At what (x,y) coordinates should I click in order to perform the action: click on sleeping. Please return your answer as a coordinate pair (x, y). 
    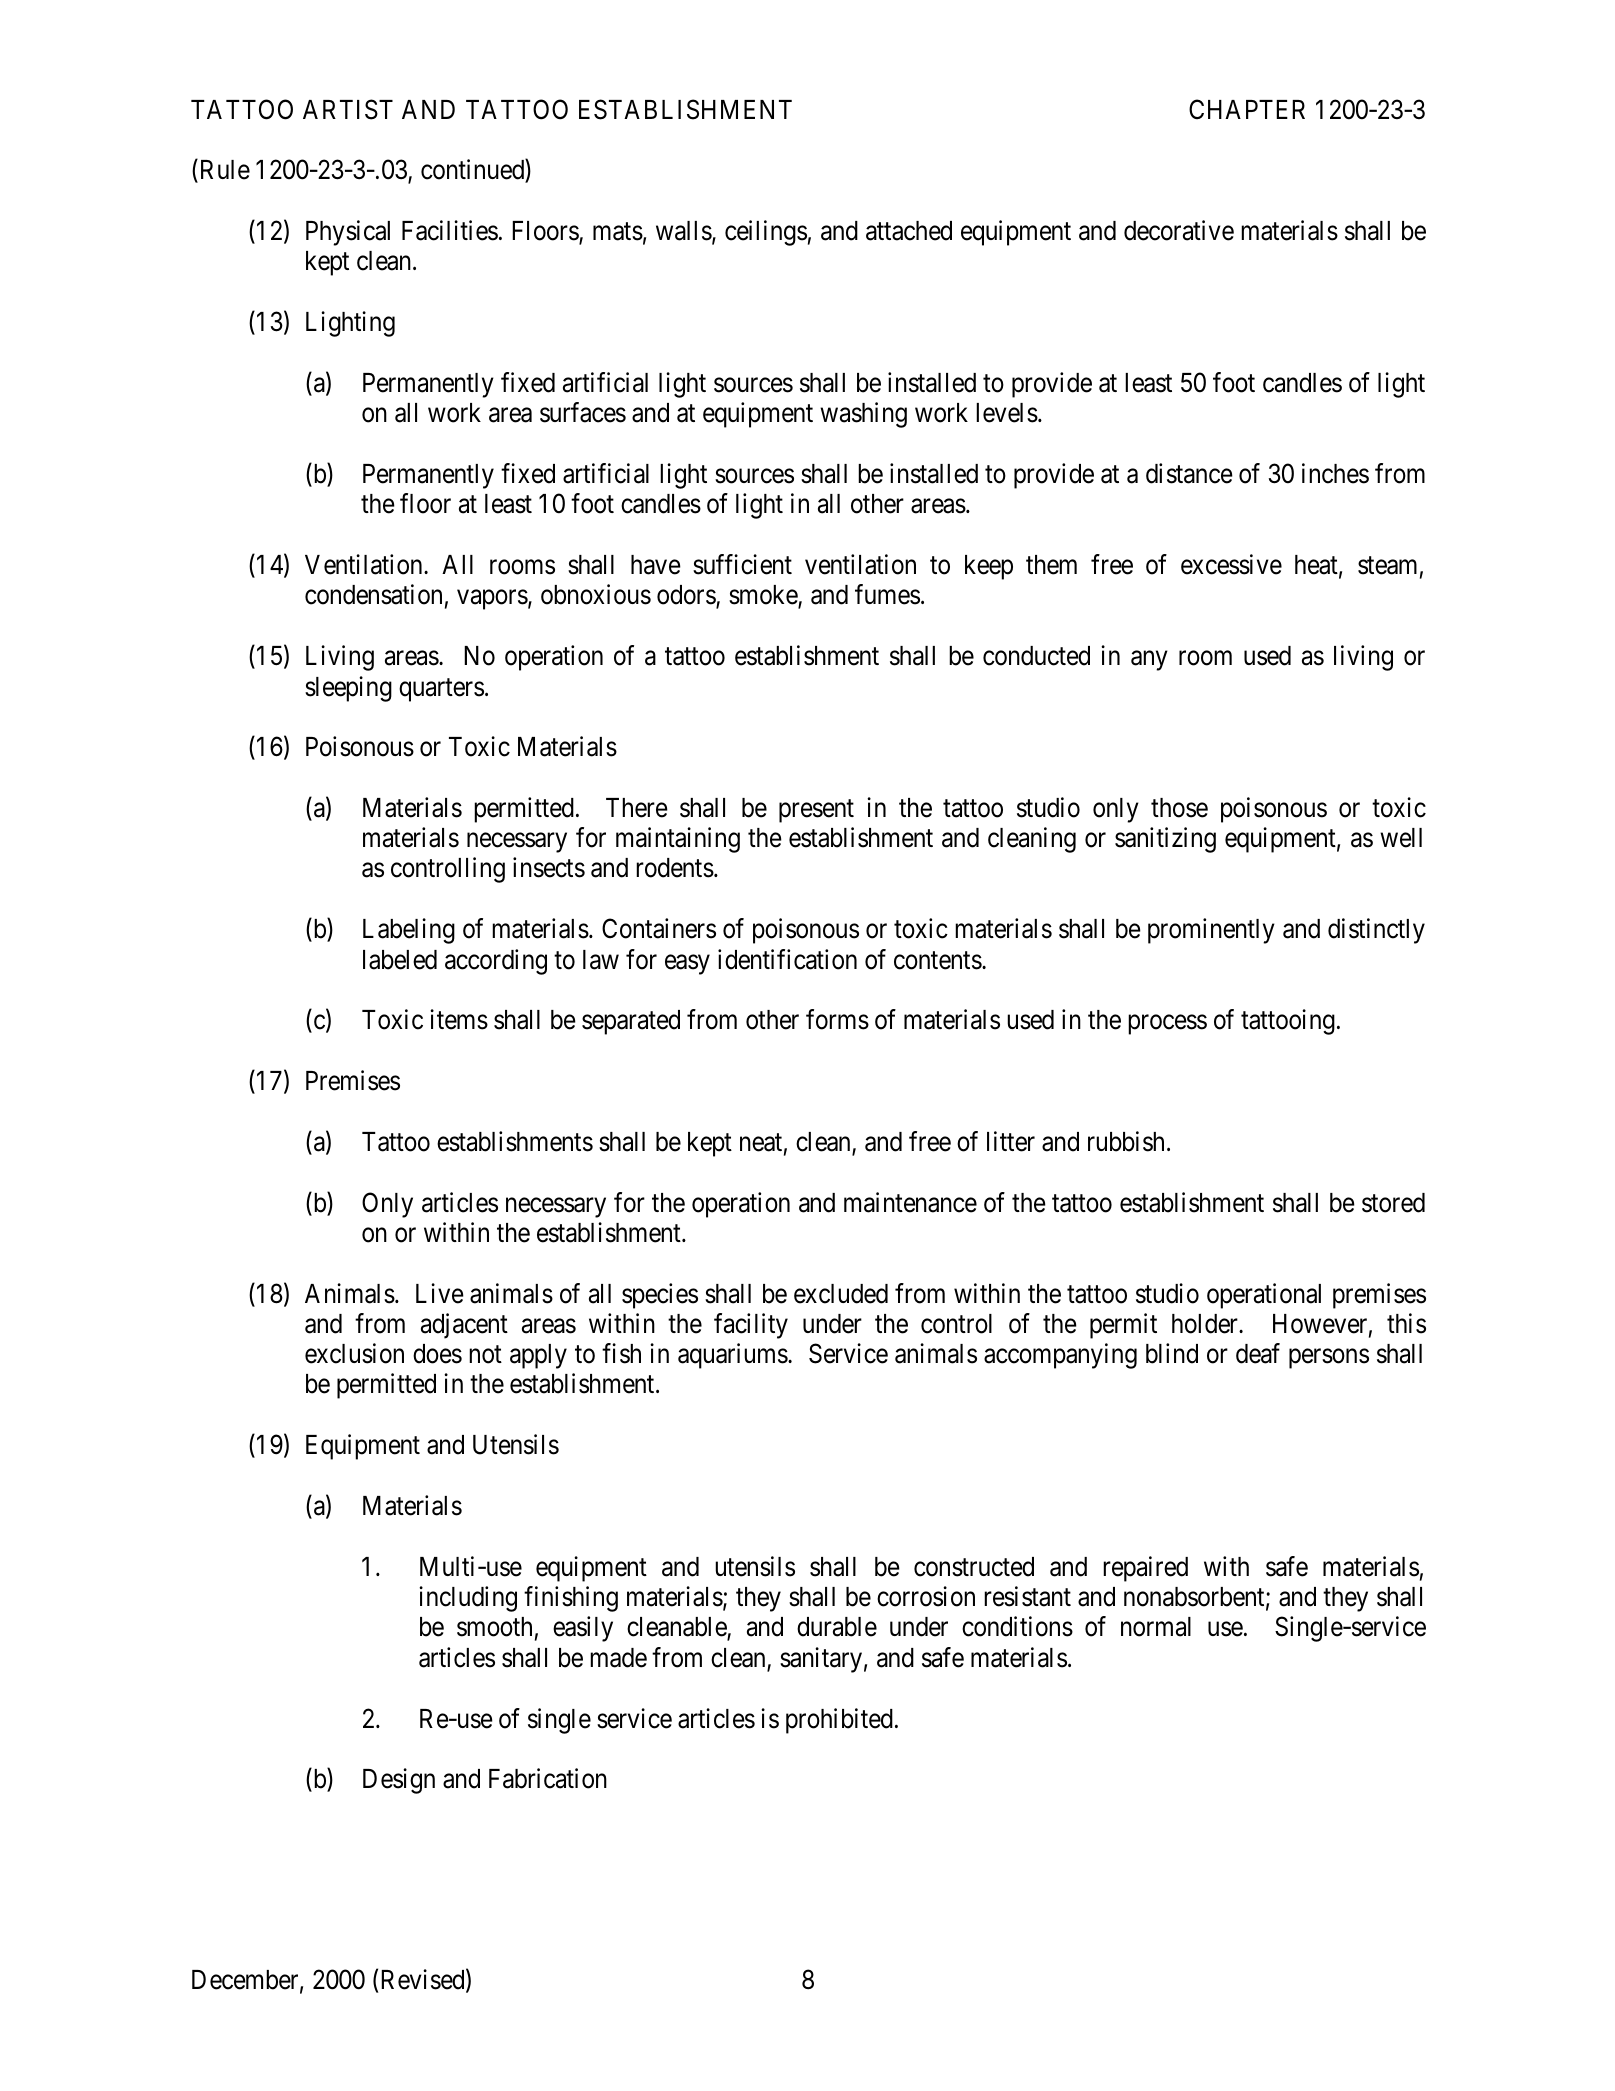
    Looking at the image, I should click on (348, 689).
